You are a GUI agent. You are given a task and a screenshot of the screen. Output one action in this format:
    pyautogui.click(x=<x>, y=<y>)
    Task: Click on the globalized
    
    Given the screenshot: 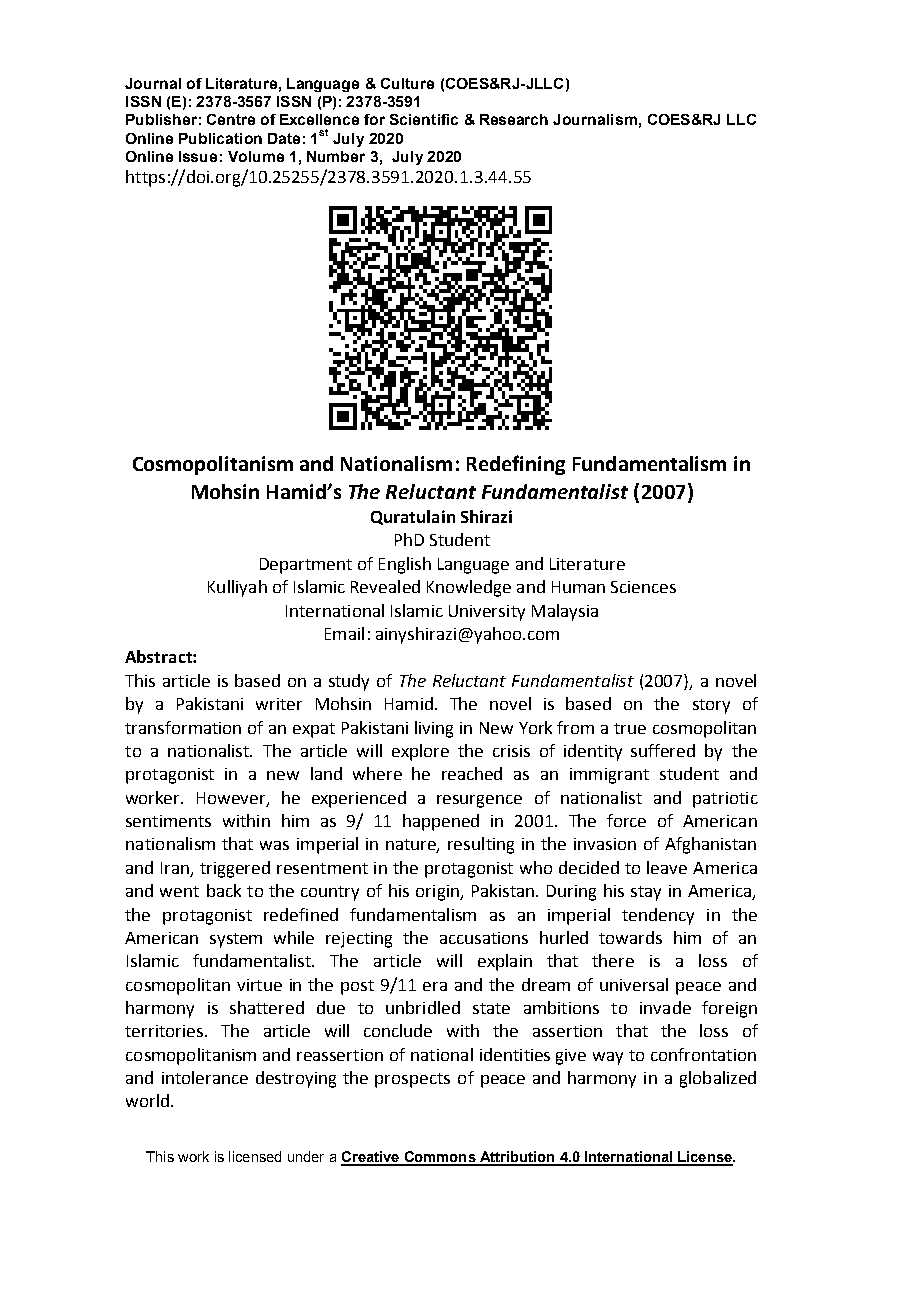 What is the action you would take?
    pyautogui.click(x=718, y=1079)
